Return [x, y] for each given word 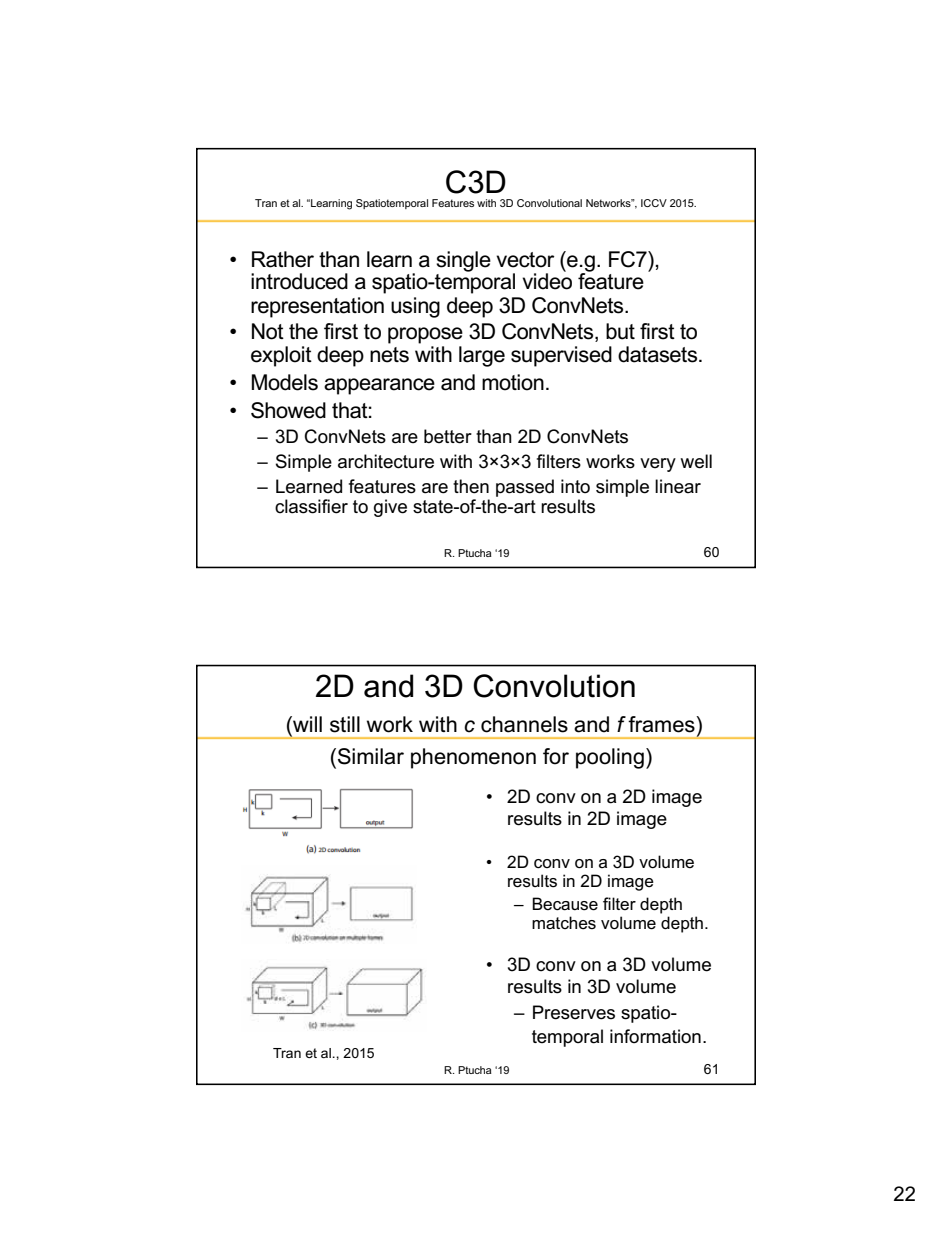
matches [564, 923]
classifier [311, 506]
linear [678, 486]
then [471, 486]
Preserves [574, 1012]
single [463, 261]
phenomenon [473, 758]
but [620, 331]
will [306, 724]
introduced [299, 281]
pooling [610, 758]
